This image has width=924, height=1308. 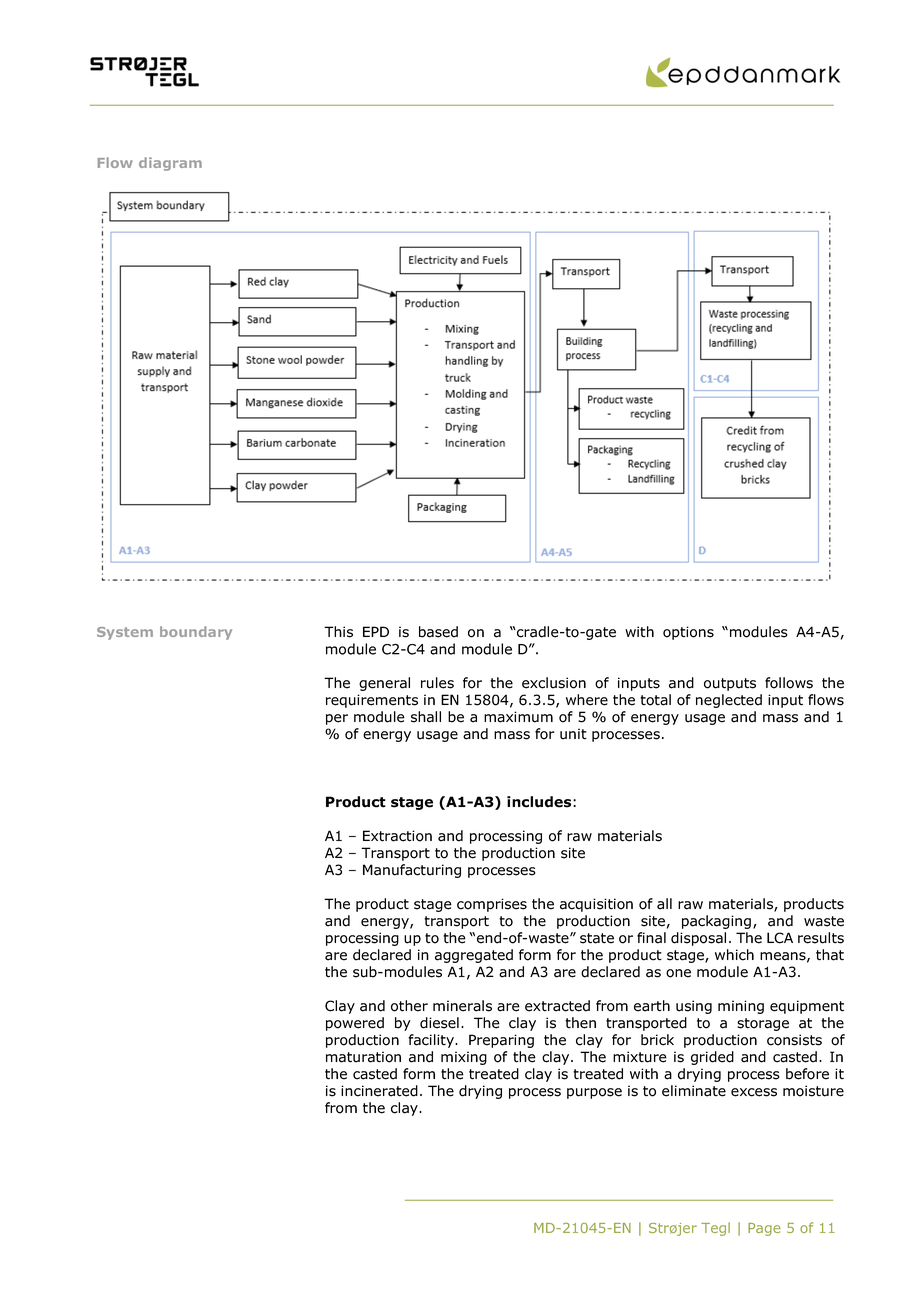 I want to click on options, so click(x=688, y=633).
